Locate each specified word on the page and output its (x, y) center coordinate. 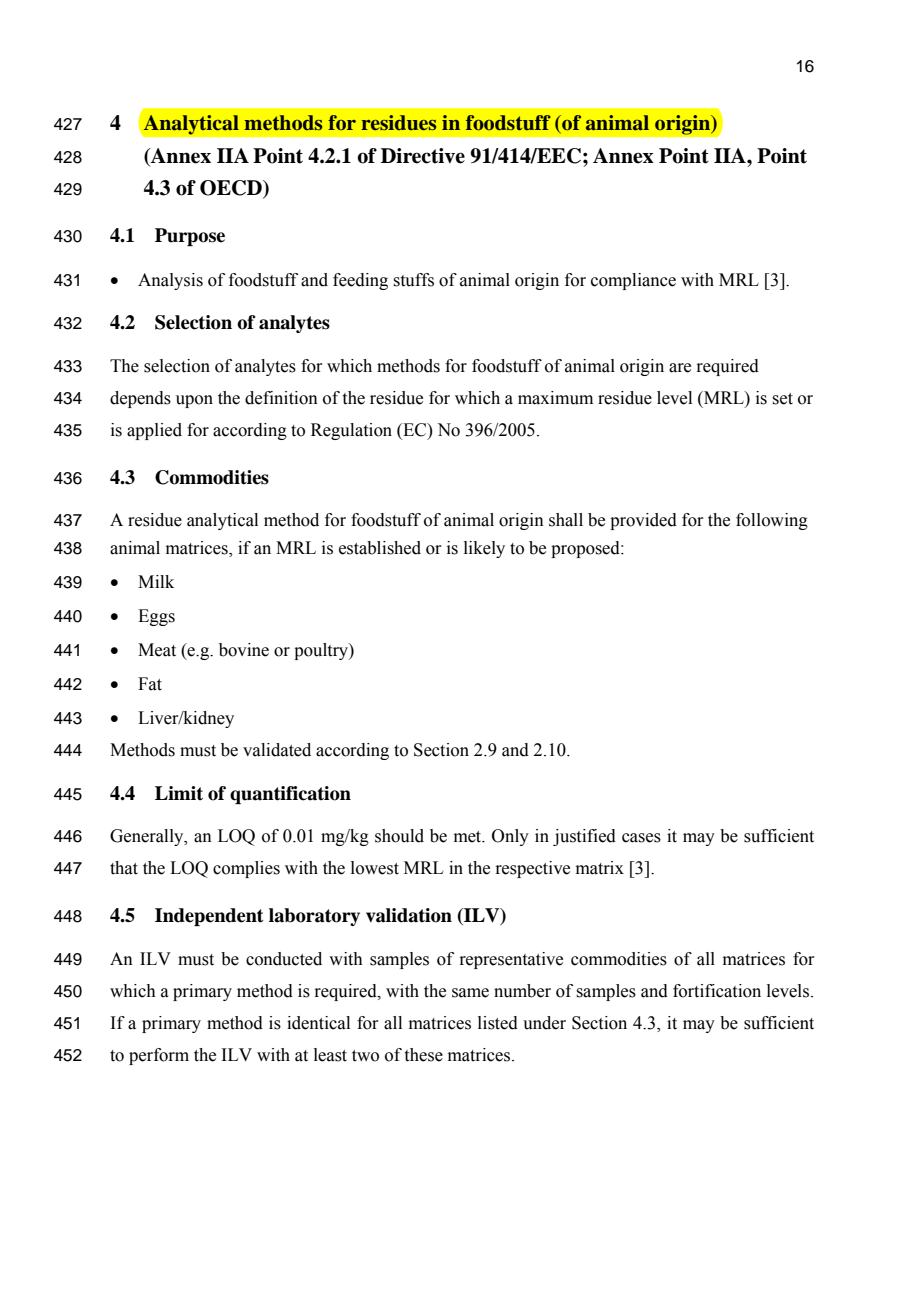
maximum (555, 398)
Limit (179, 793)
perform (159, 1056)
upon (194, 401)
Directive (423, 156)
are (680, 368)
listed (498, 1023)
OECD (232, 189)
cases (641, 838)
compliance (633, 281)
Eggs (156, 617)
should (399, 836)
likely (484, 549)
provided (643, 521)
